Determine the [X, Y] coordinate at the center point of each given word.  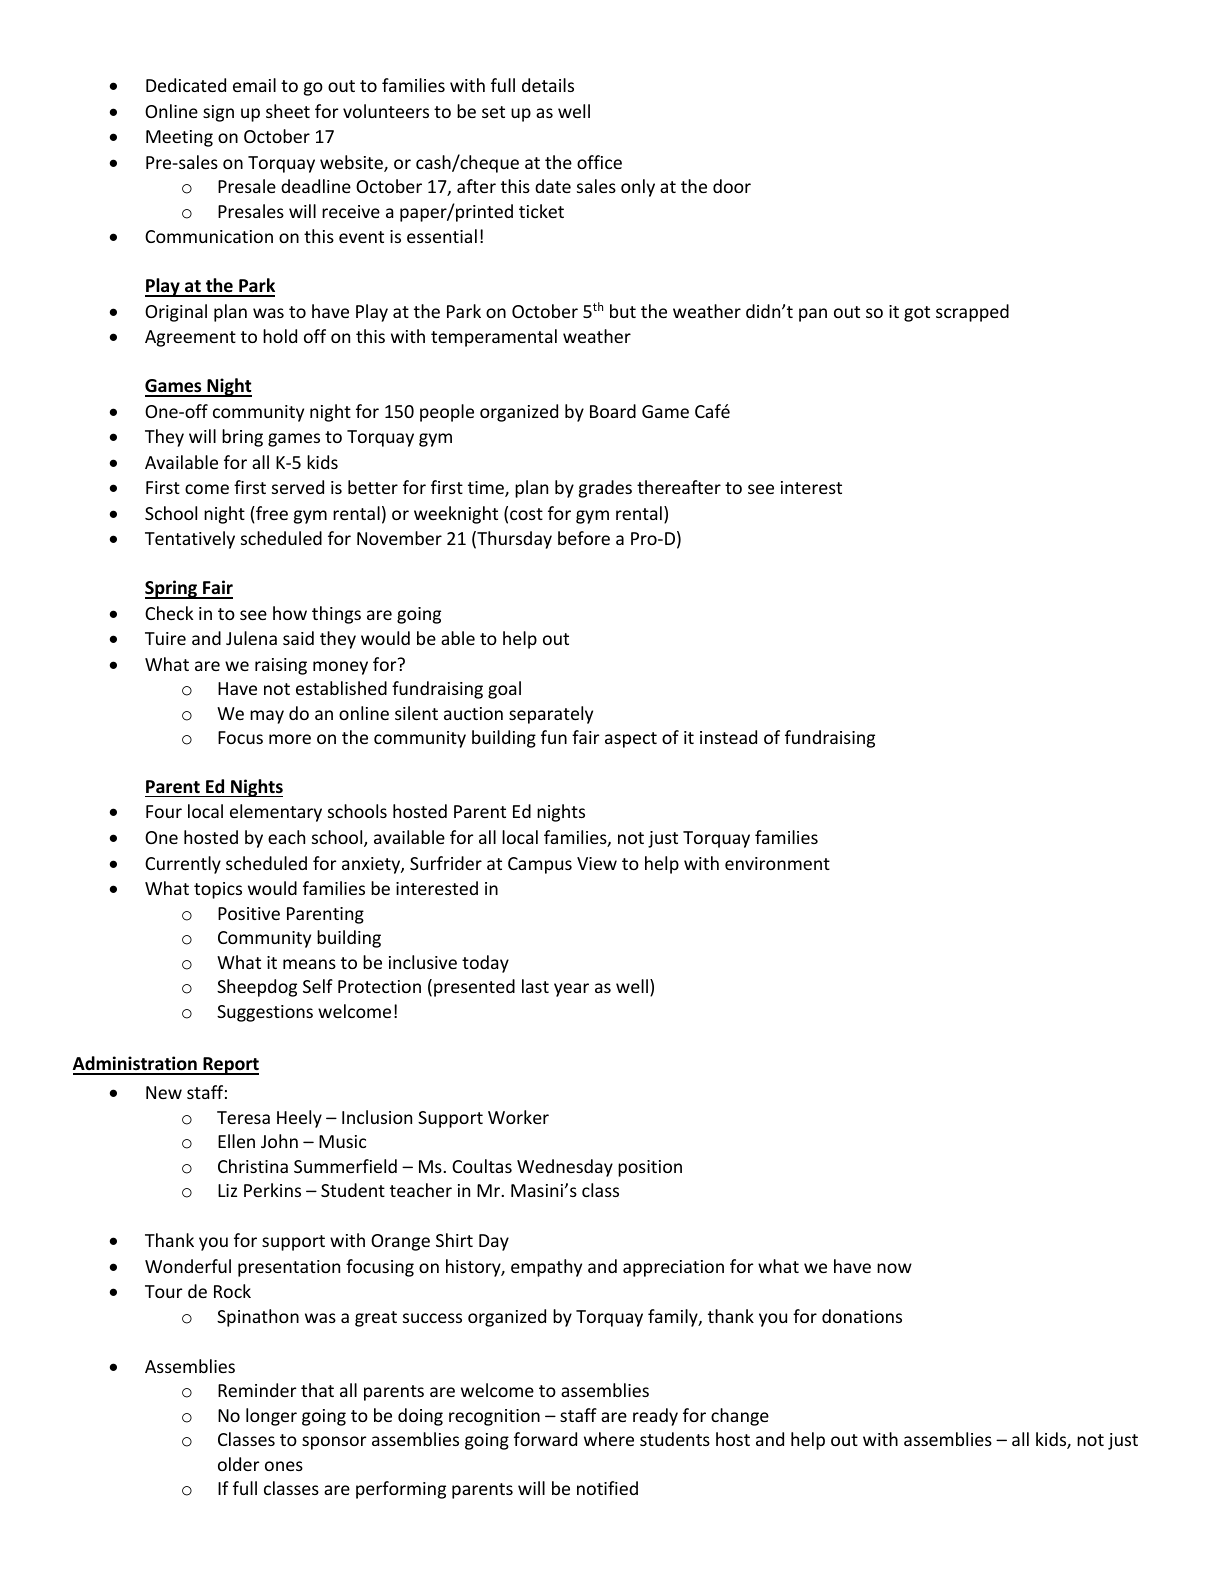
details [548, 85]
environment [777, 863]
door [732, 186]
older [238, 1464]
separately [551, 715]
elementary [276, 813]
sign [218, 113]
